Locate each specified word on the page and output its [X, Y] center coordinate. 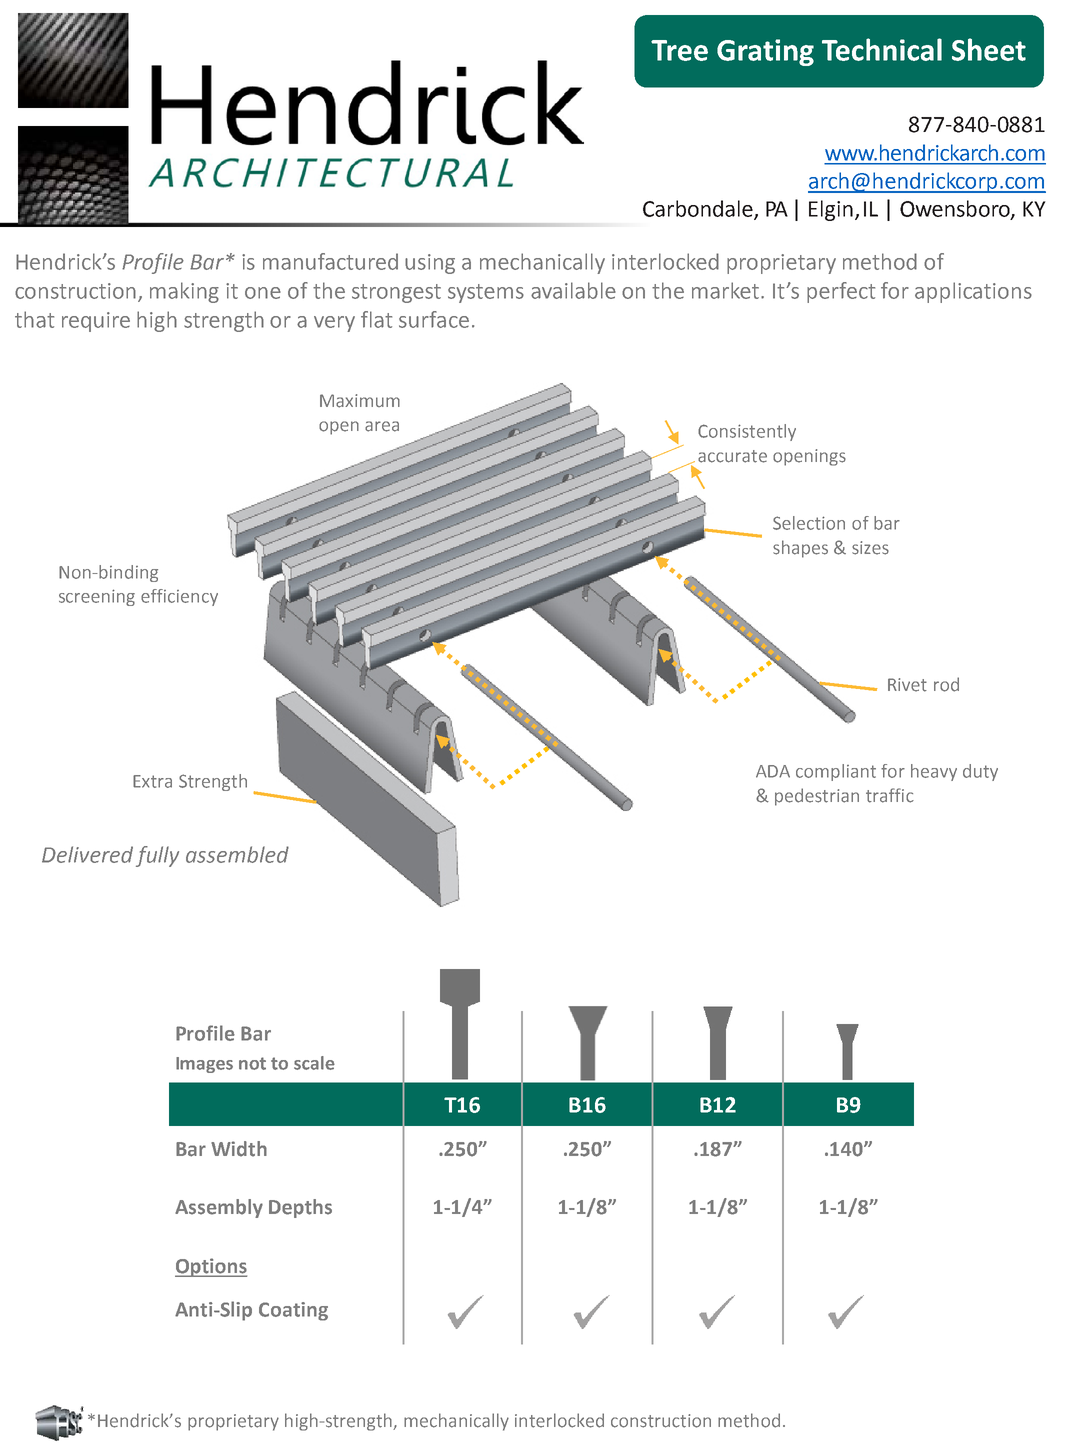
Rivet [907, 685]
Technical [882, 49]
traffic [890, 795]
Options [211, 1267]
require [96, 322]
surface [434, 319]
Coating [293, 1311]
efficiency [179, 597]
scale [314, 1063]
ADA [773, 771]
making [184, 292]
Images [204, 1065]
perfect [841, 292]
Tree [679, 50]
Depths [300, 1208]
